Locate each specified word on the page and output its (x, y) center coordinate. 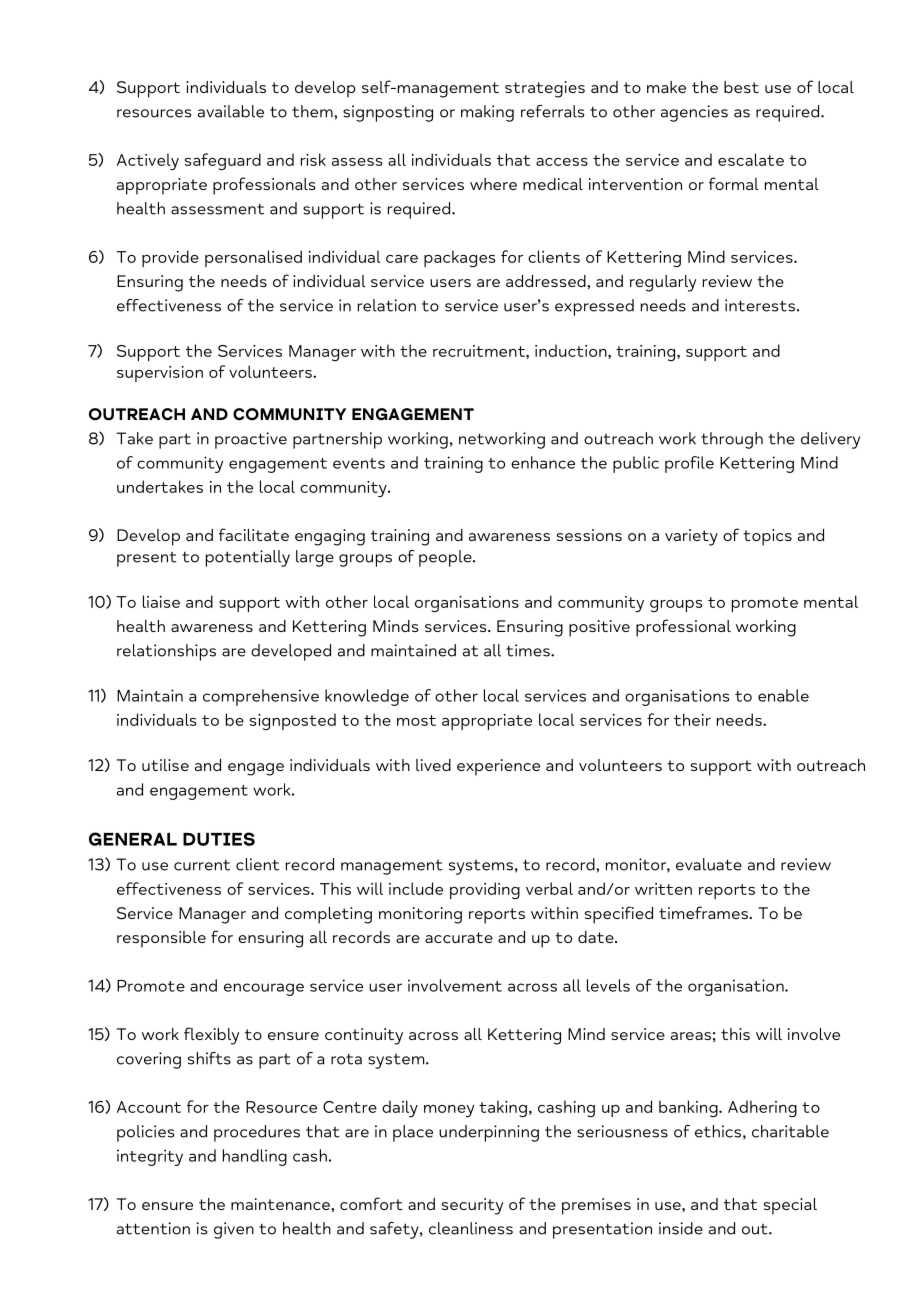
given (234, 1230)
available (231, 111)
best (741, 87)
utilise (165, 765)
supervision (160, 374)
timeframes (704, 912)
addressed (547, 281)
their (692, 719)
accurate (459, 937)
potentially (248, 558)
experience (498, 767)
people (446, 558)
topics (767, 537)
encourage (264, 989)
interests (760, 305)
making (487, 113)
